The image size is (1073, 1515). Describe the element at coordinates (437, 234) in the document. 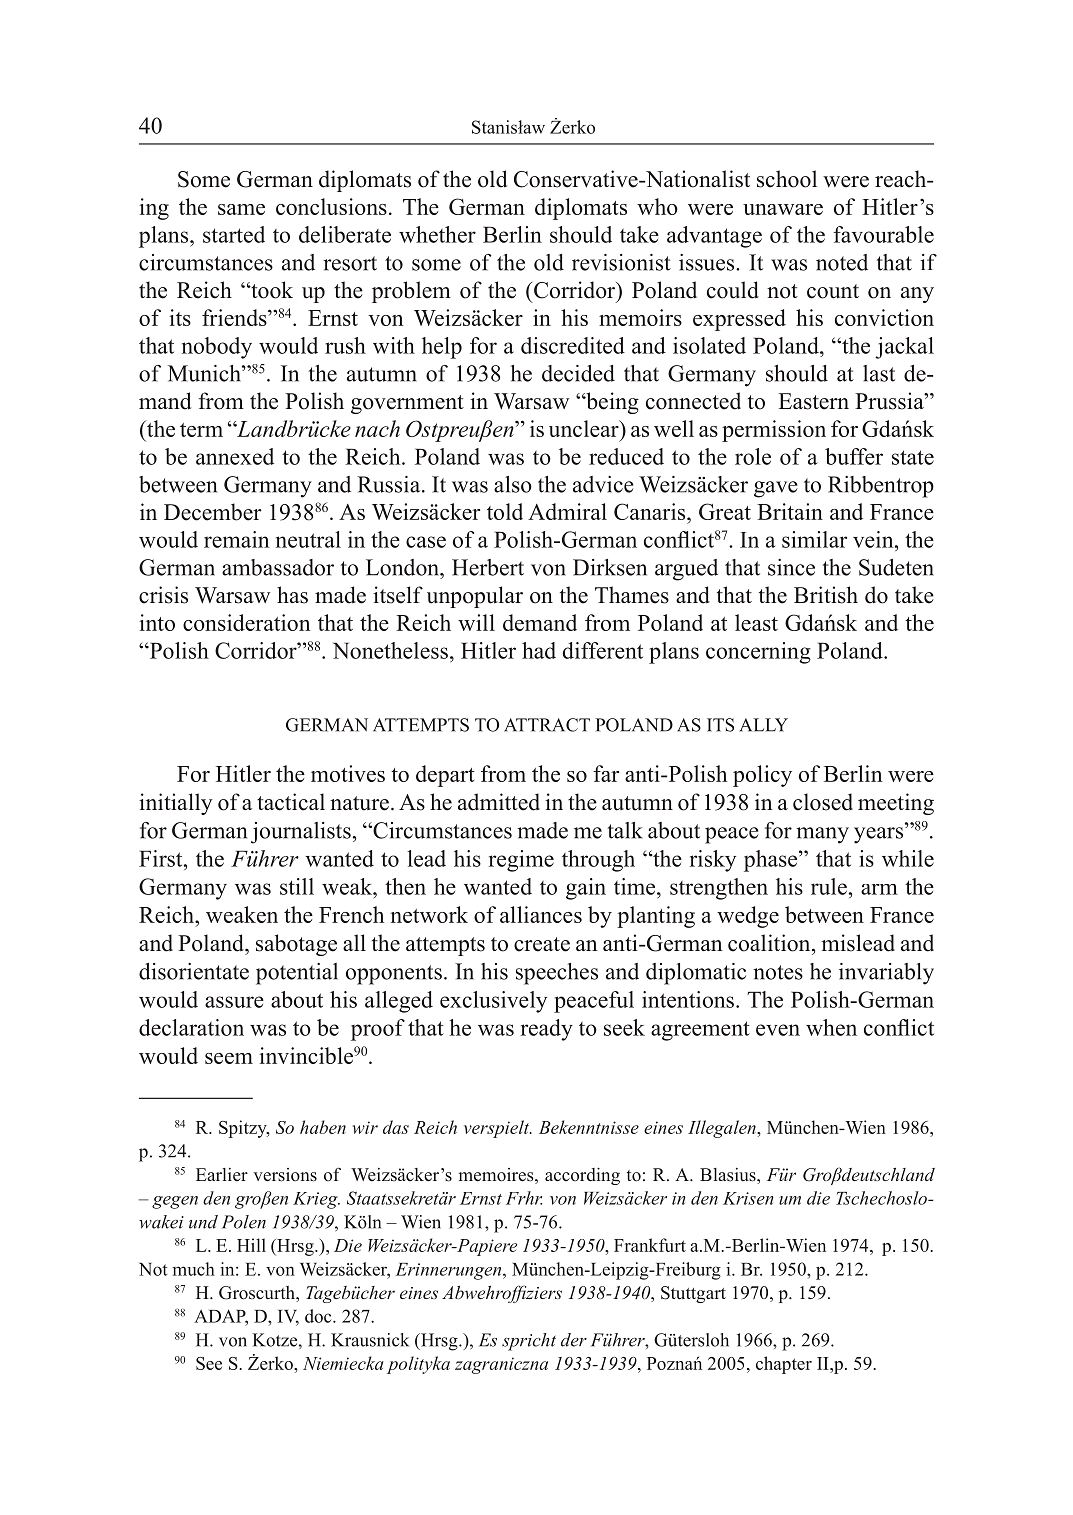

I see `whether` at that location.
